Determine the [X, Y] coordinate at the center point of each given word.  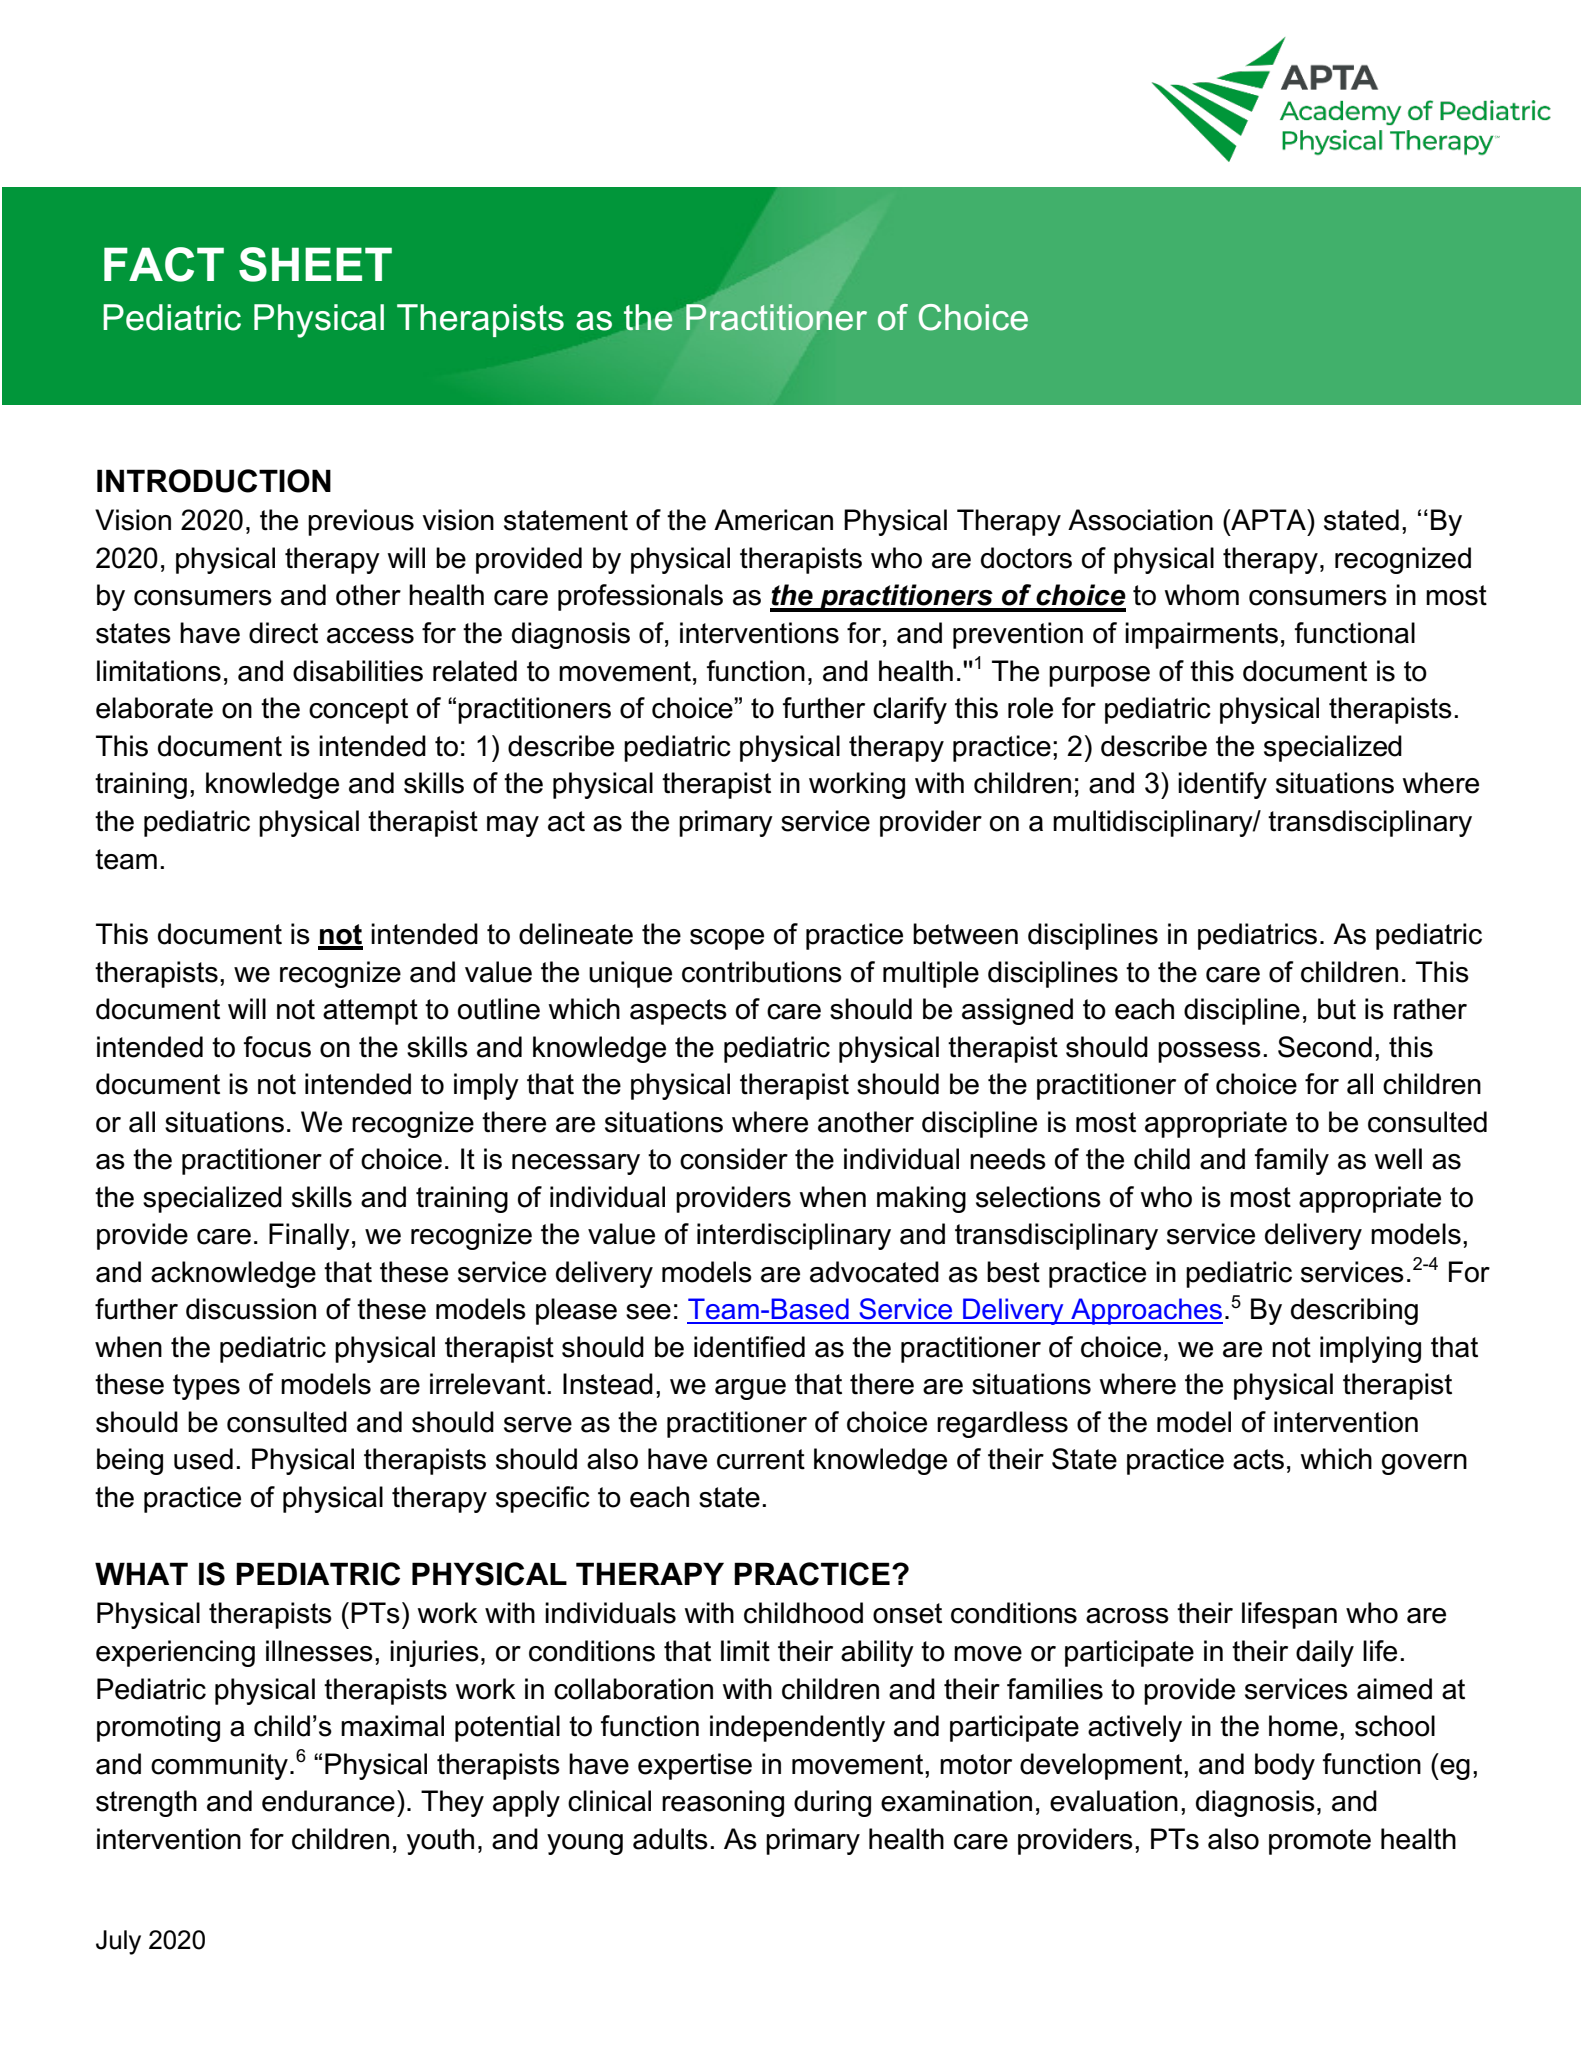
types [206, 1387]
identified [749, 1347]
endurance [328, 1801]
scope [727, 939]
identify [1222, 785]
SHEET [315, 264]
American [773, 520]
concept [358, 711]
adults [670, 1839]
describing [1354, 1311]
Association [1140, 520]
